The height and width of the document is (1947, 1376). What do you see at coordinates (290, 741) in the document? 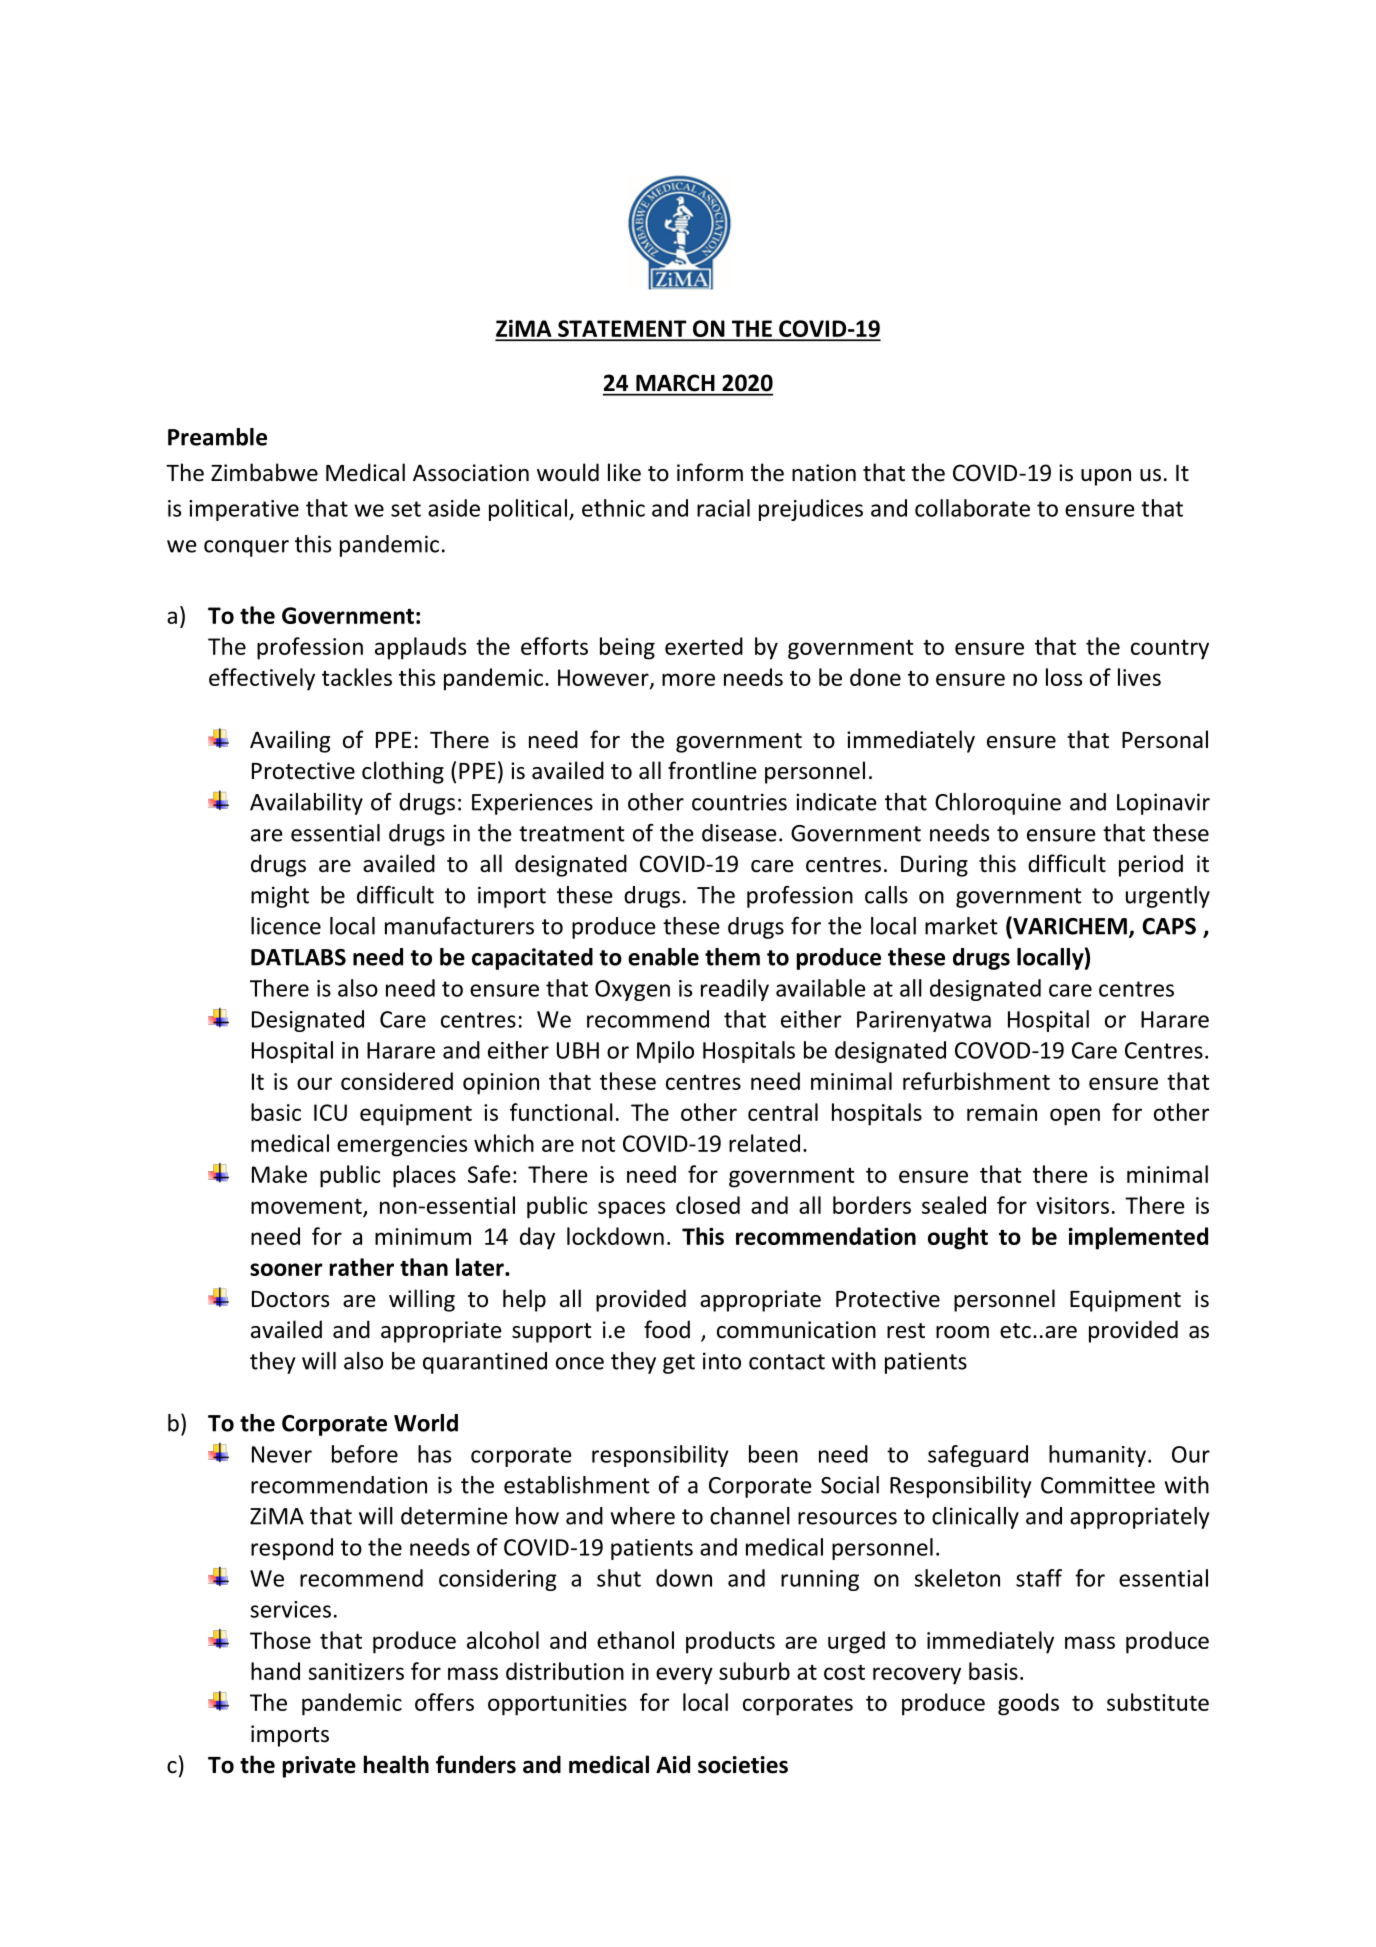
I see `Availing` at bounding box center [290, 741].
